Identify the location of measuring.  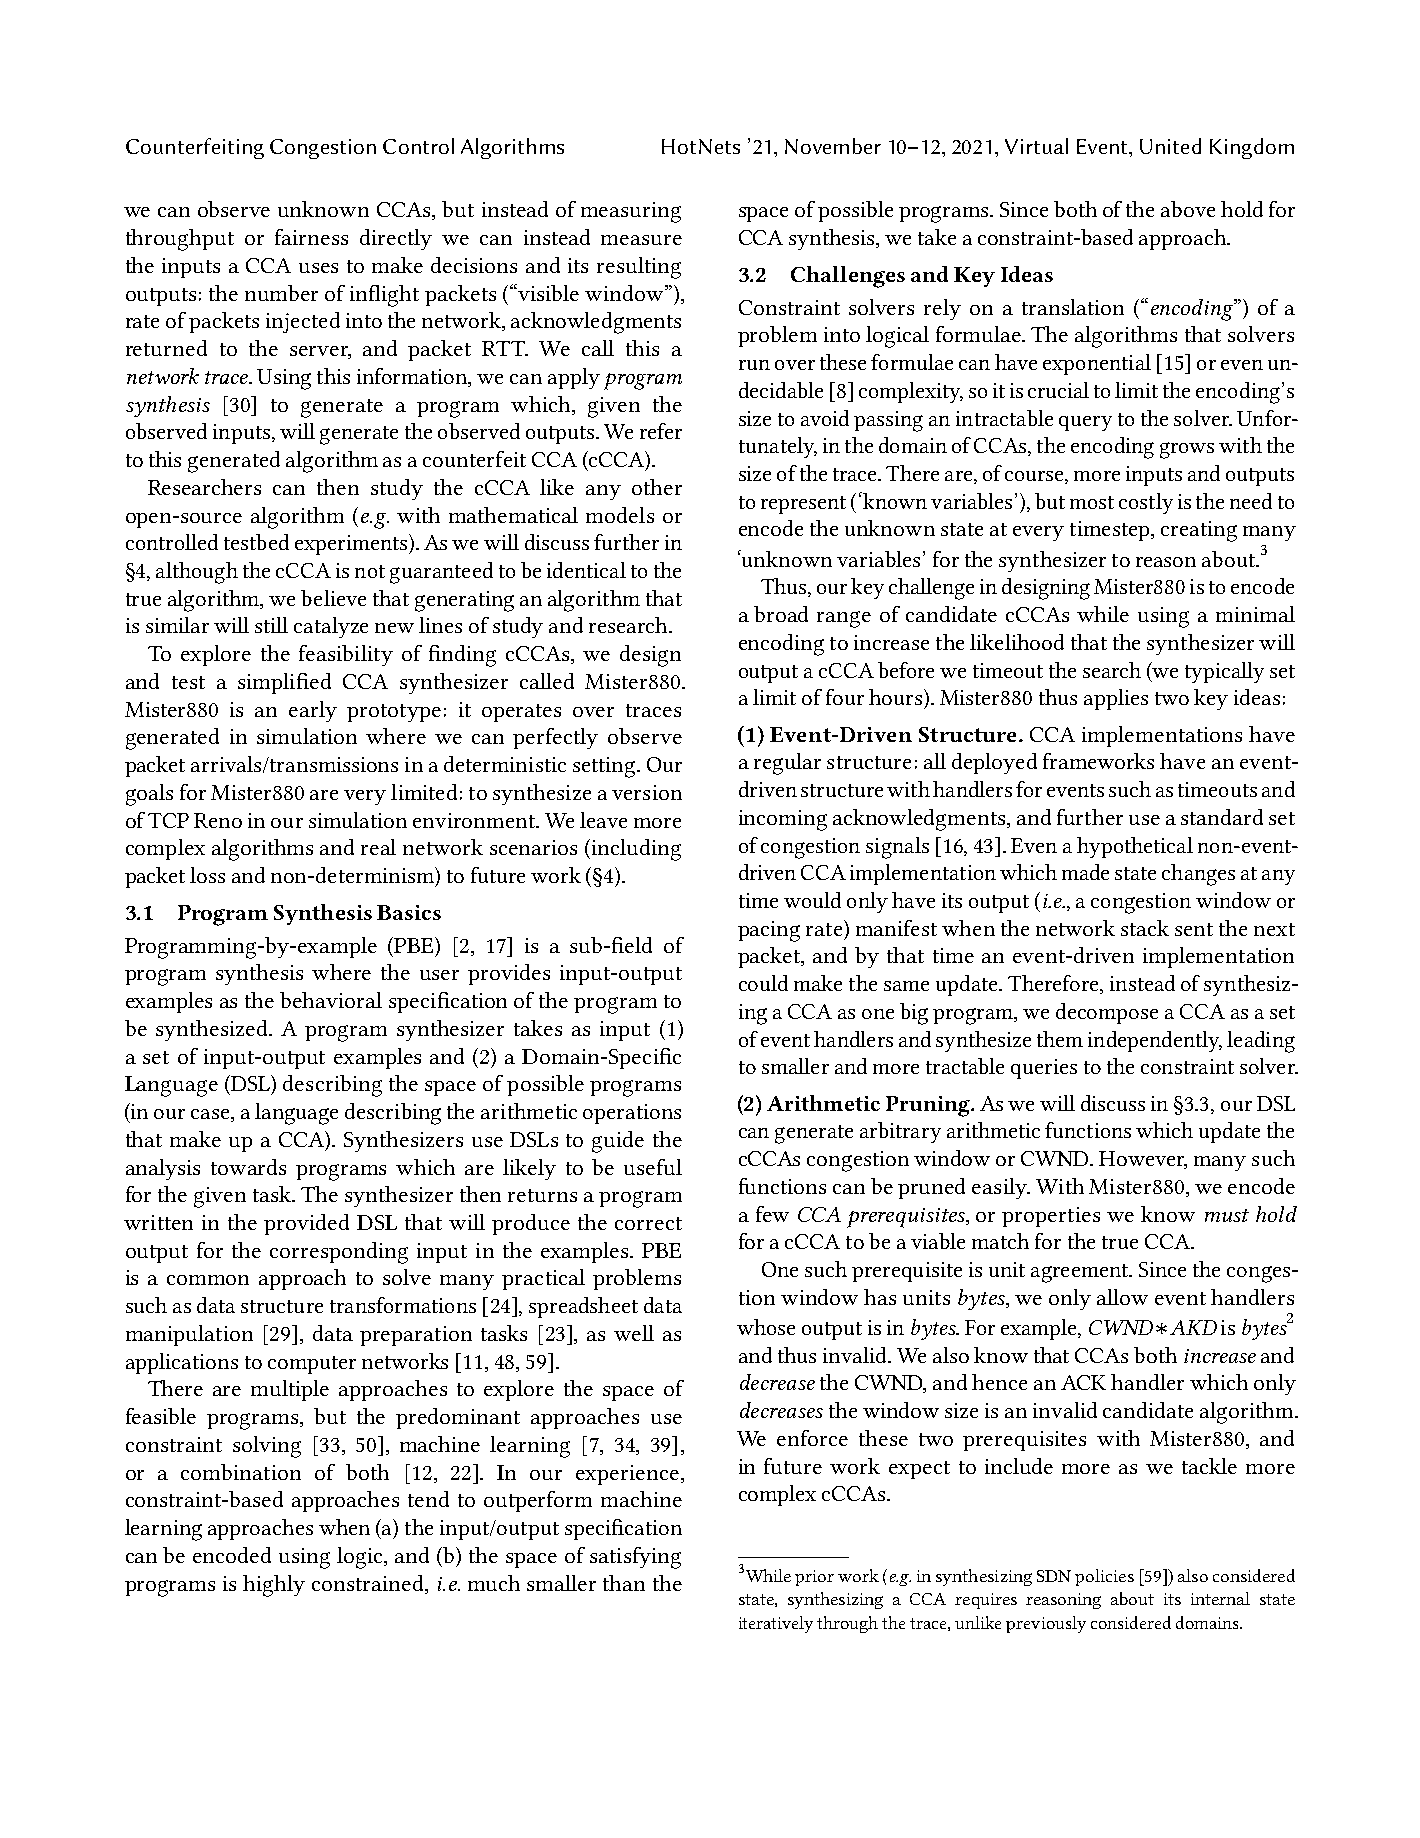
(631, 212).
